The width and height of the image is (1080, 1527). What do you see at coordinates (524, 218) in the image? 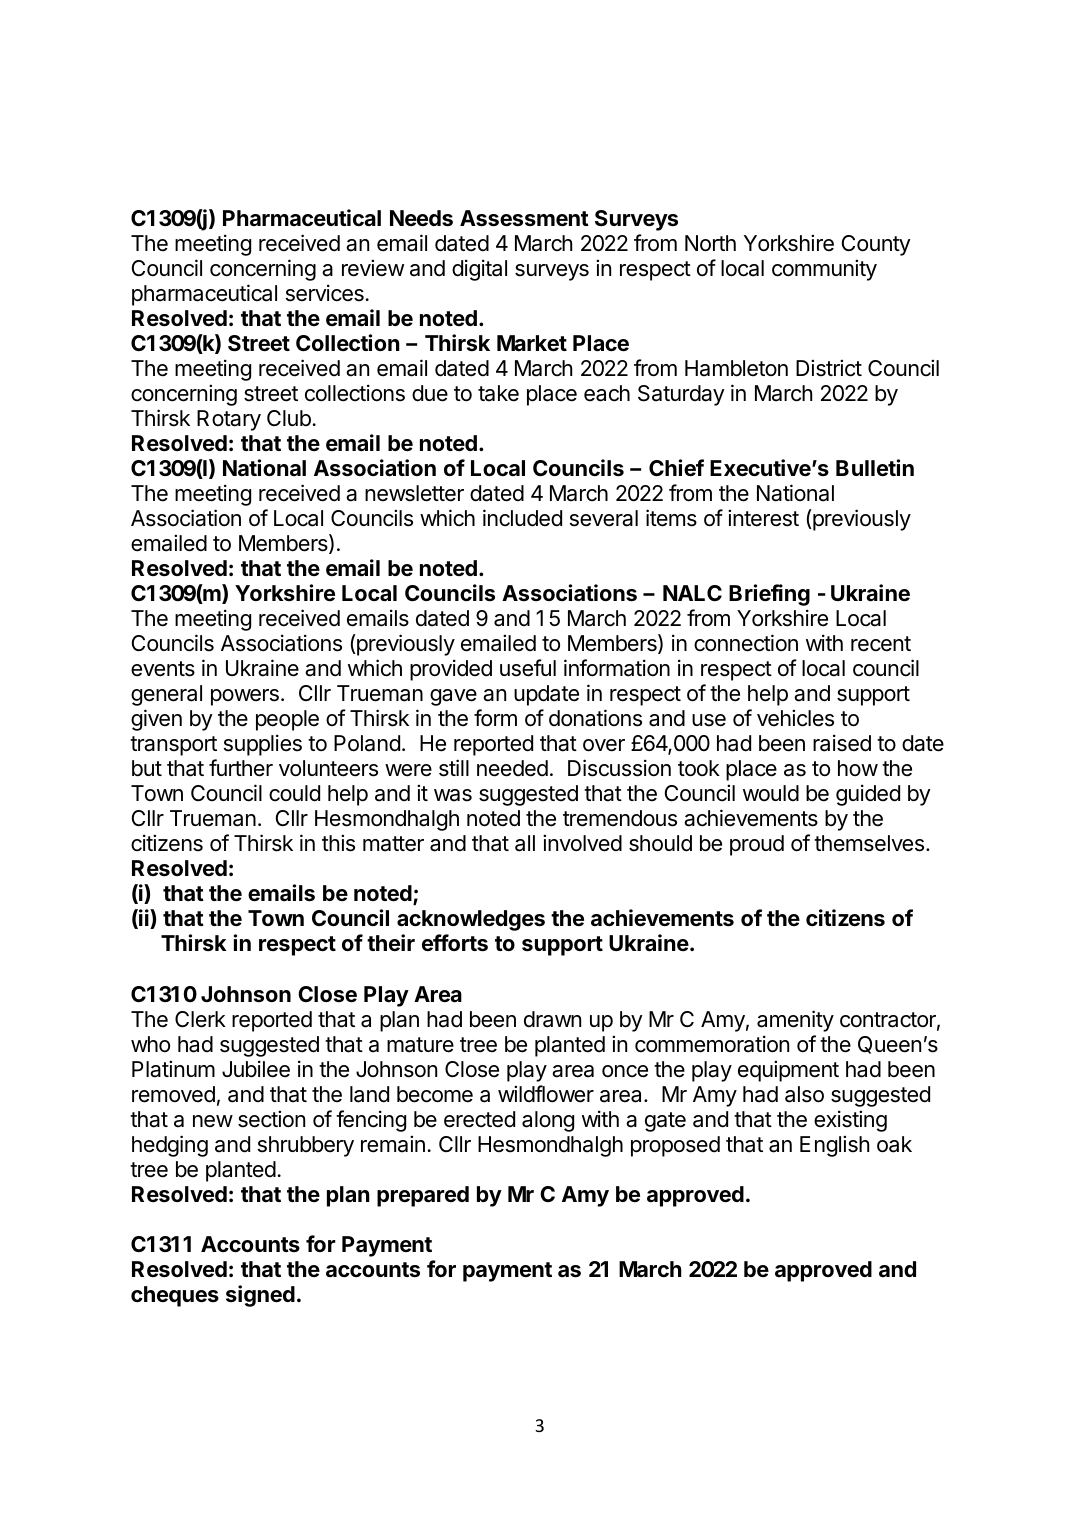
I see `Assessment` at bounding box center [524, 218].
